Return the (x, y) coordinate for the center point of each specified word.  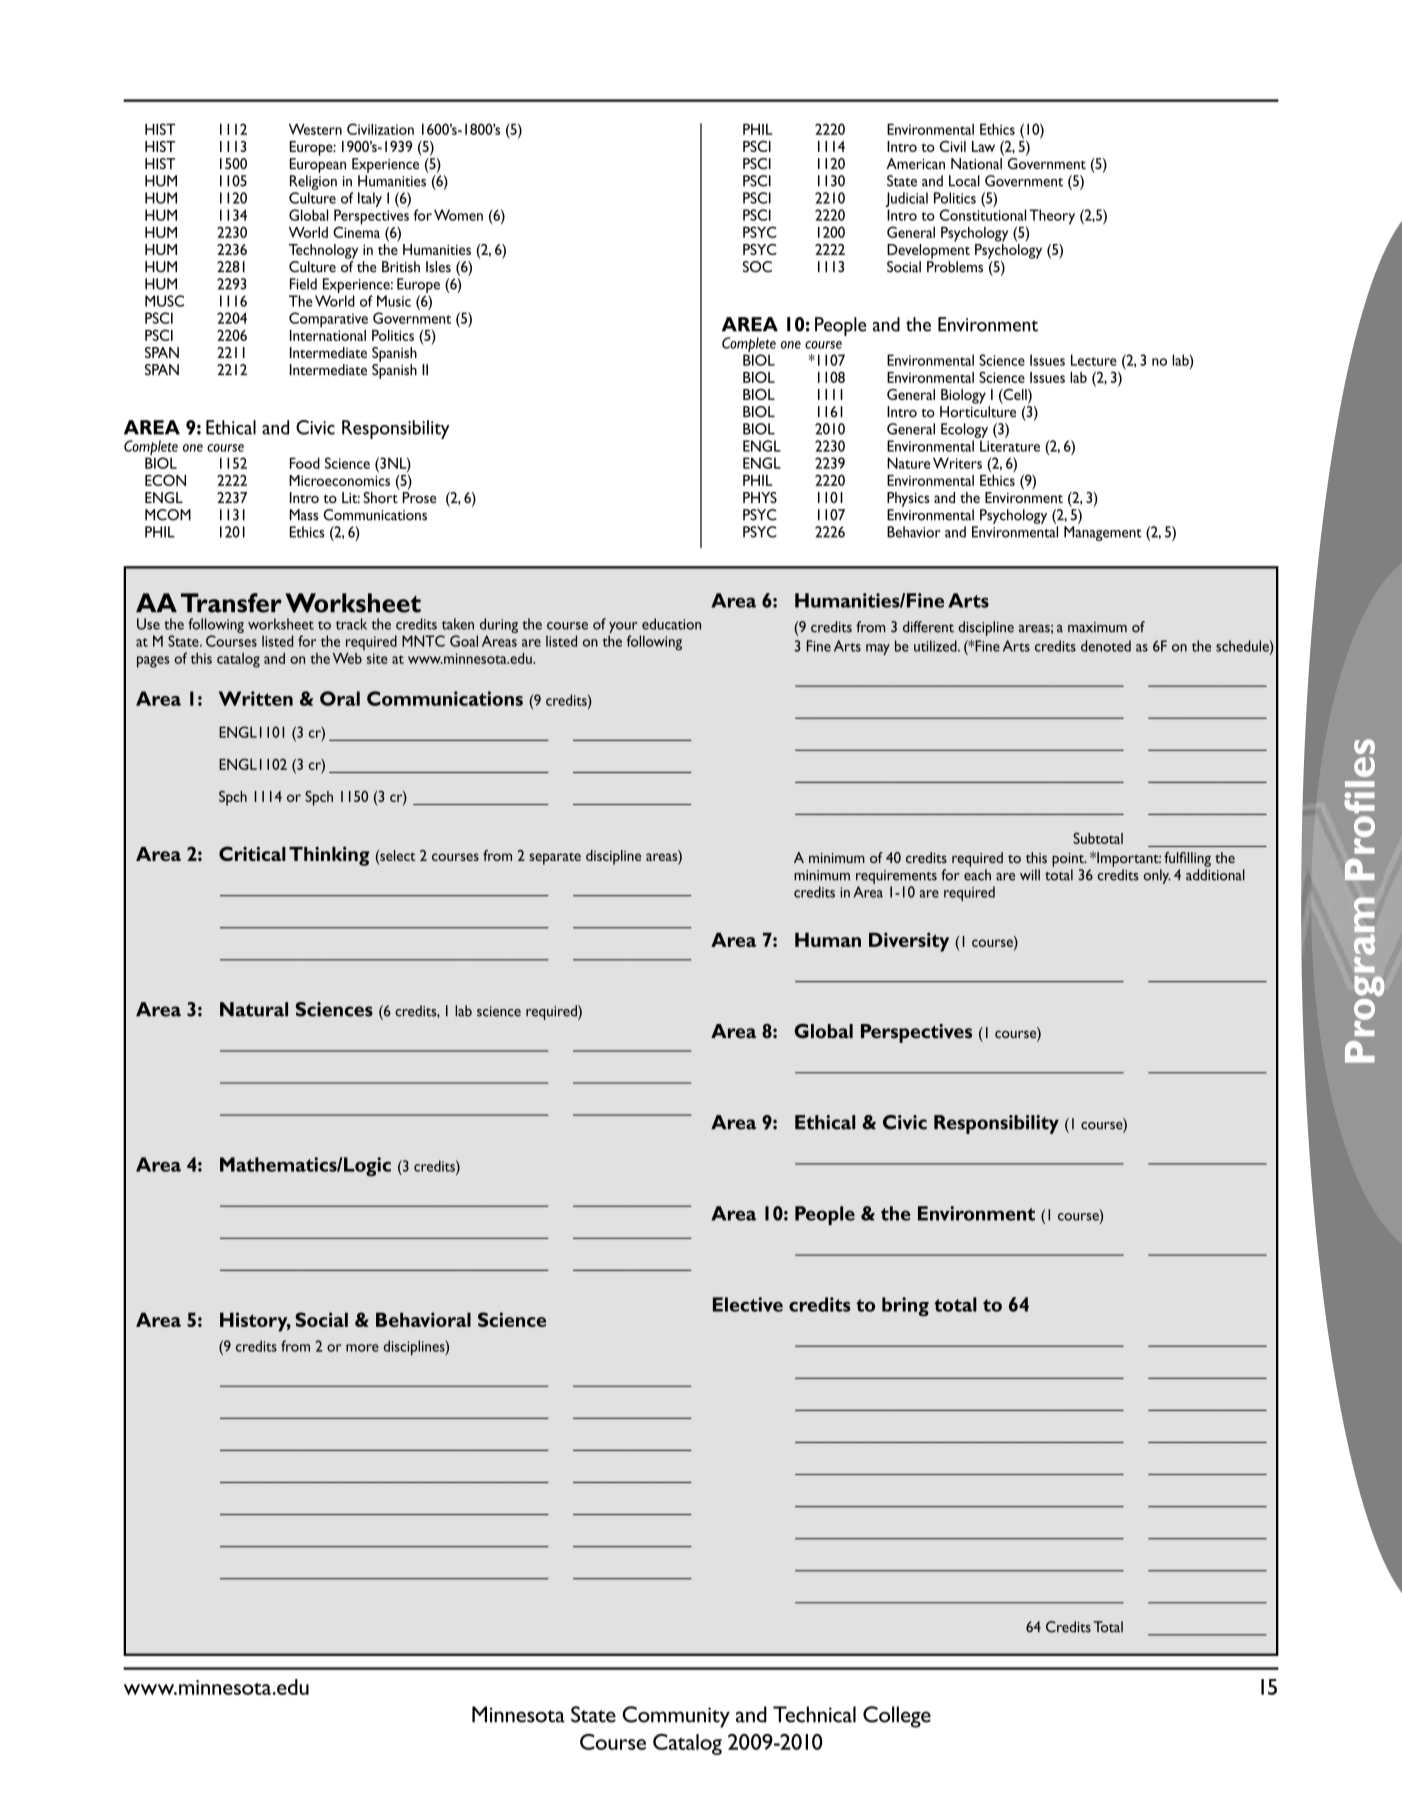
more (362, 1348)
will (1030, 875)
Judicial (906, 201)
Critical (252, 853)
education (671, 624)
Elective (748, 1304)
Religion (313, 182)
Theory (1052, 217)
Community (676, 1717)
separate (555, 858)
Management (1103, 533)
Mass (303, 515)
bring (905, 1307)
